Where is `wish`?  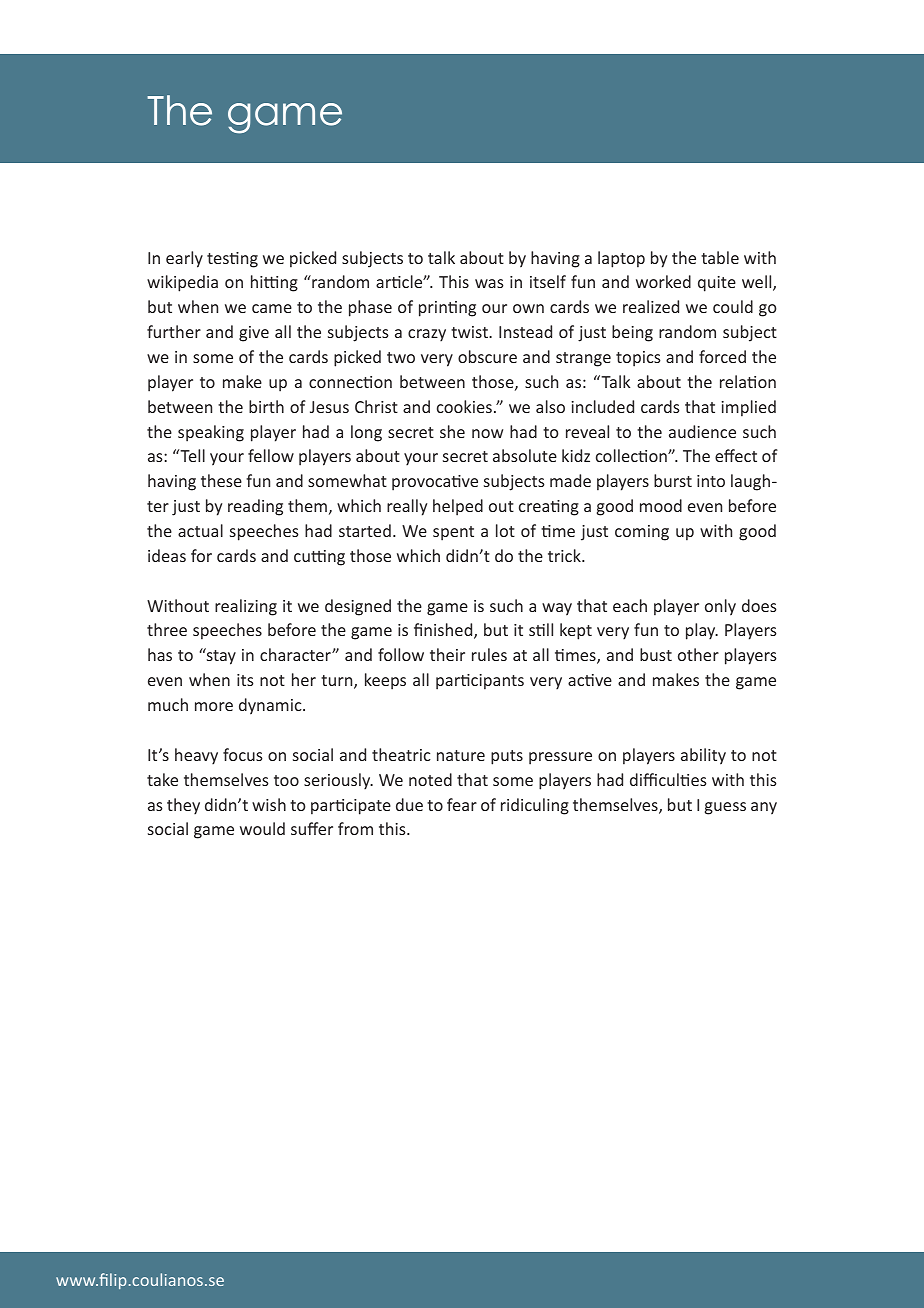 wish is located at coordinates (269, 804).
